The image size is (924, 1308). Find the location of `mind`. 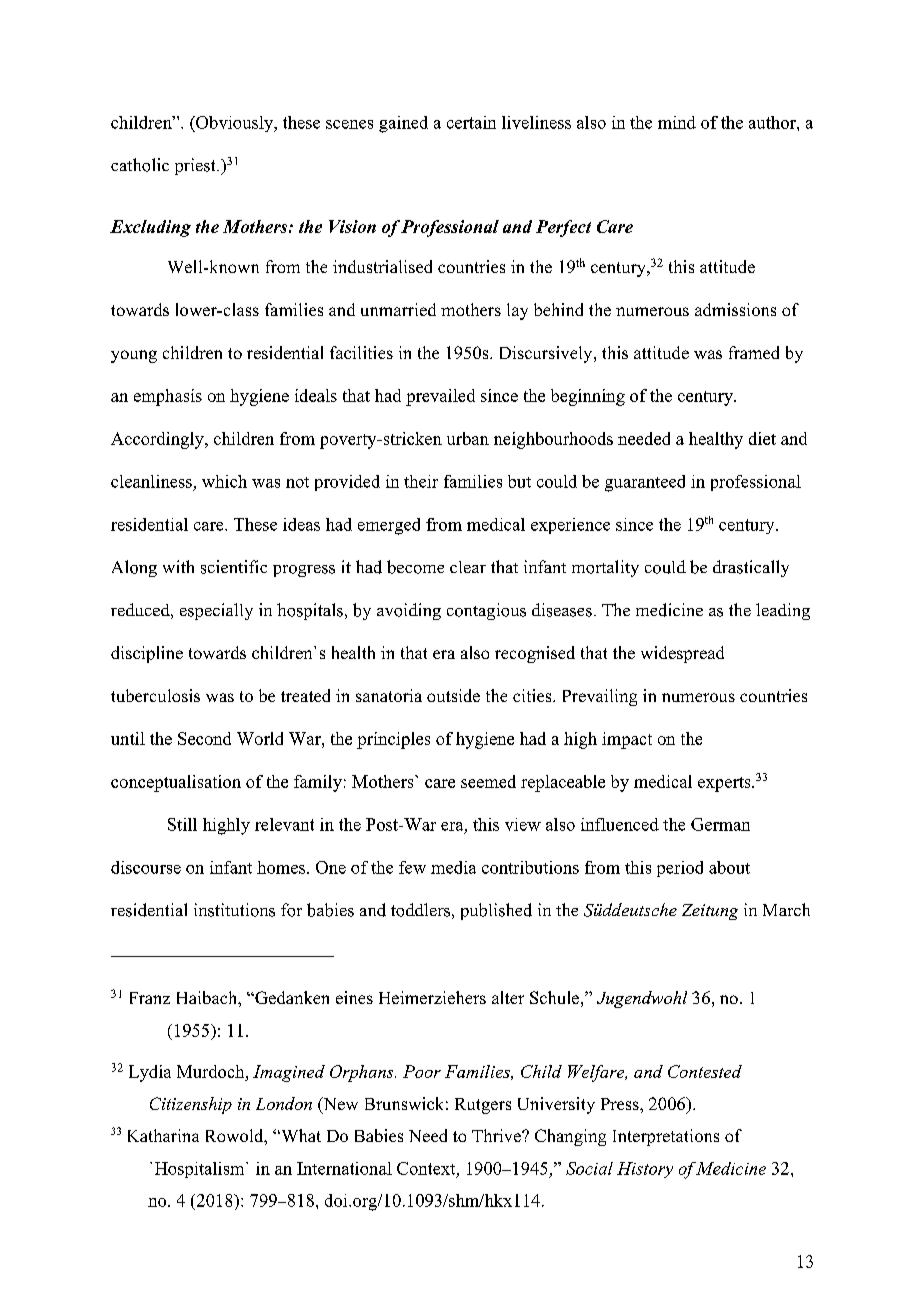

mind is located at coordinates (677, 122).
